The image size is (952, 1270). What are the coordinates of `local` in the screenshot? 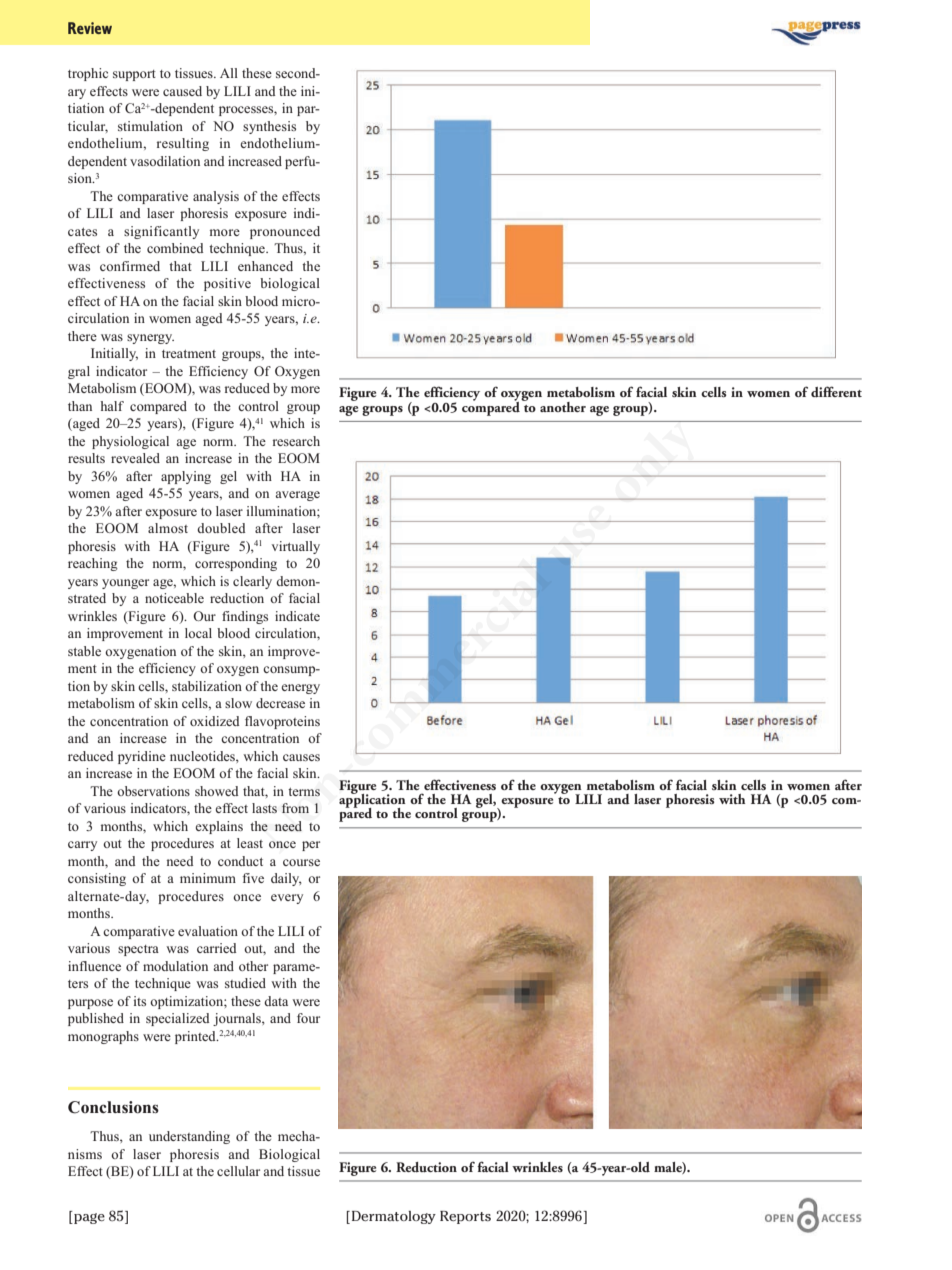 It's located at (198, 633).
